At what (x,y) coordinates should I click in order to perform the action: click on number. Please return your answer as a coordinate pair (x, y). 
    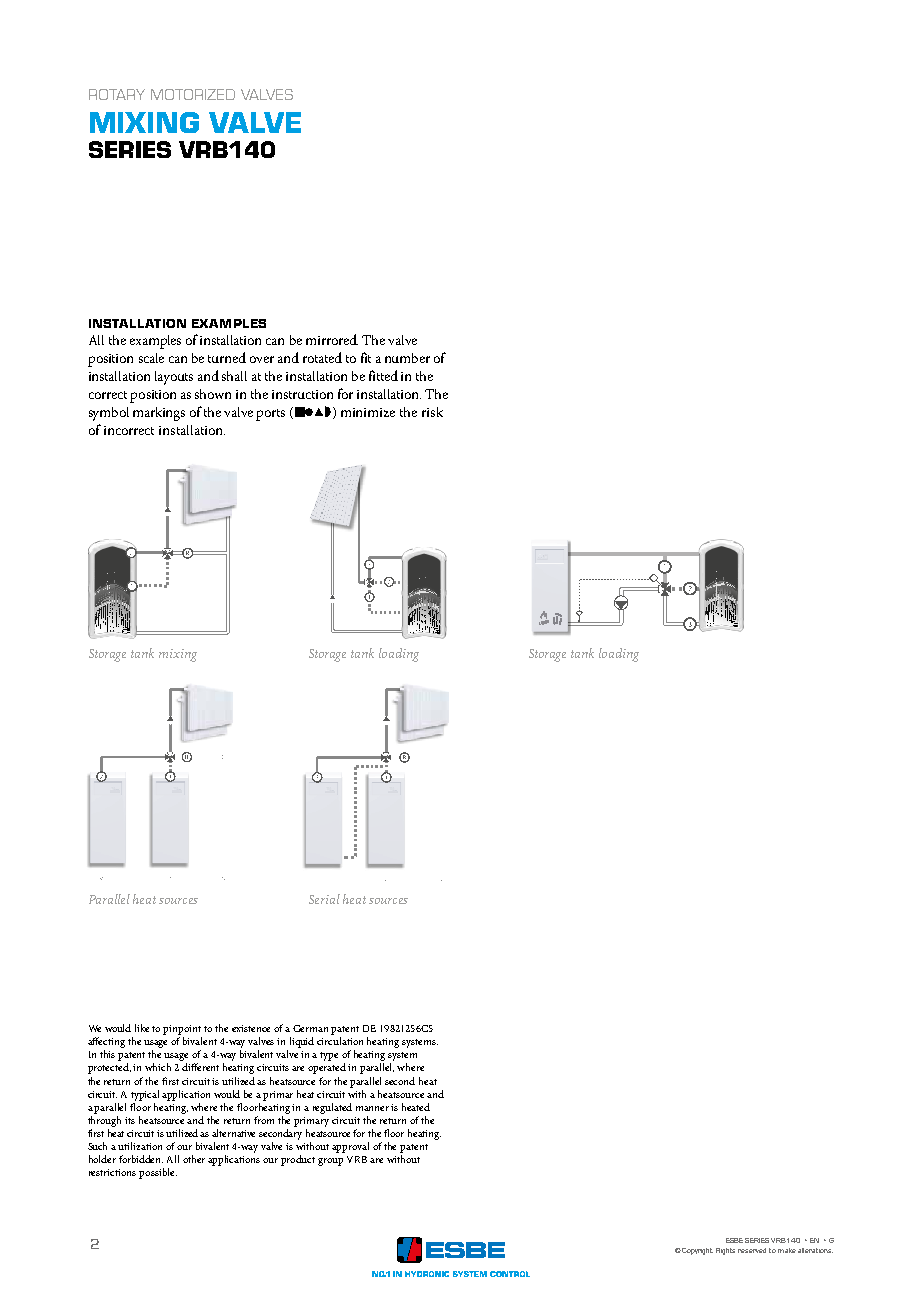
    Looking at the image, I should click on (407, 358).
